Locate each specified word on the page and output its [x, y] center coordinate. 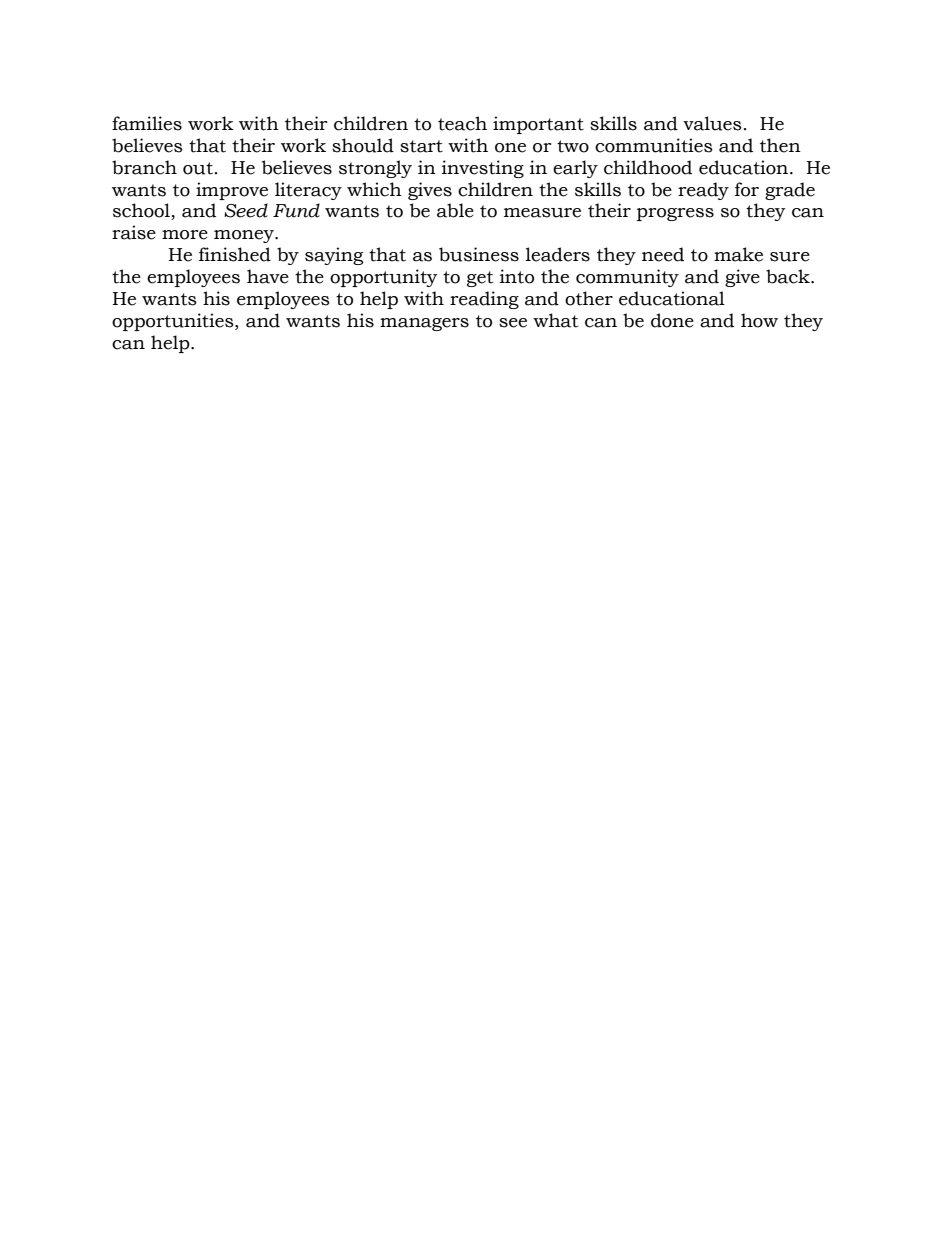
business [479, 254]
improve [232, 191]
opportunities [174, 322]
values [712, 123]
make [738, 254]
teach [462, 123]
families [147, 123]
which [374, 189]
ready [703, 191]
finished [235, 254]
